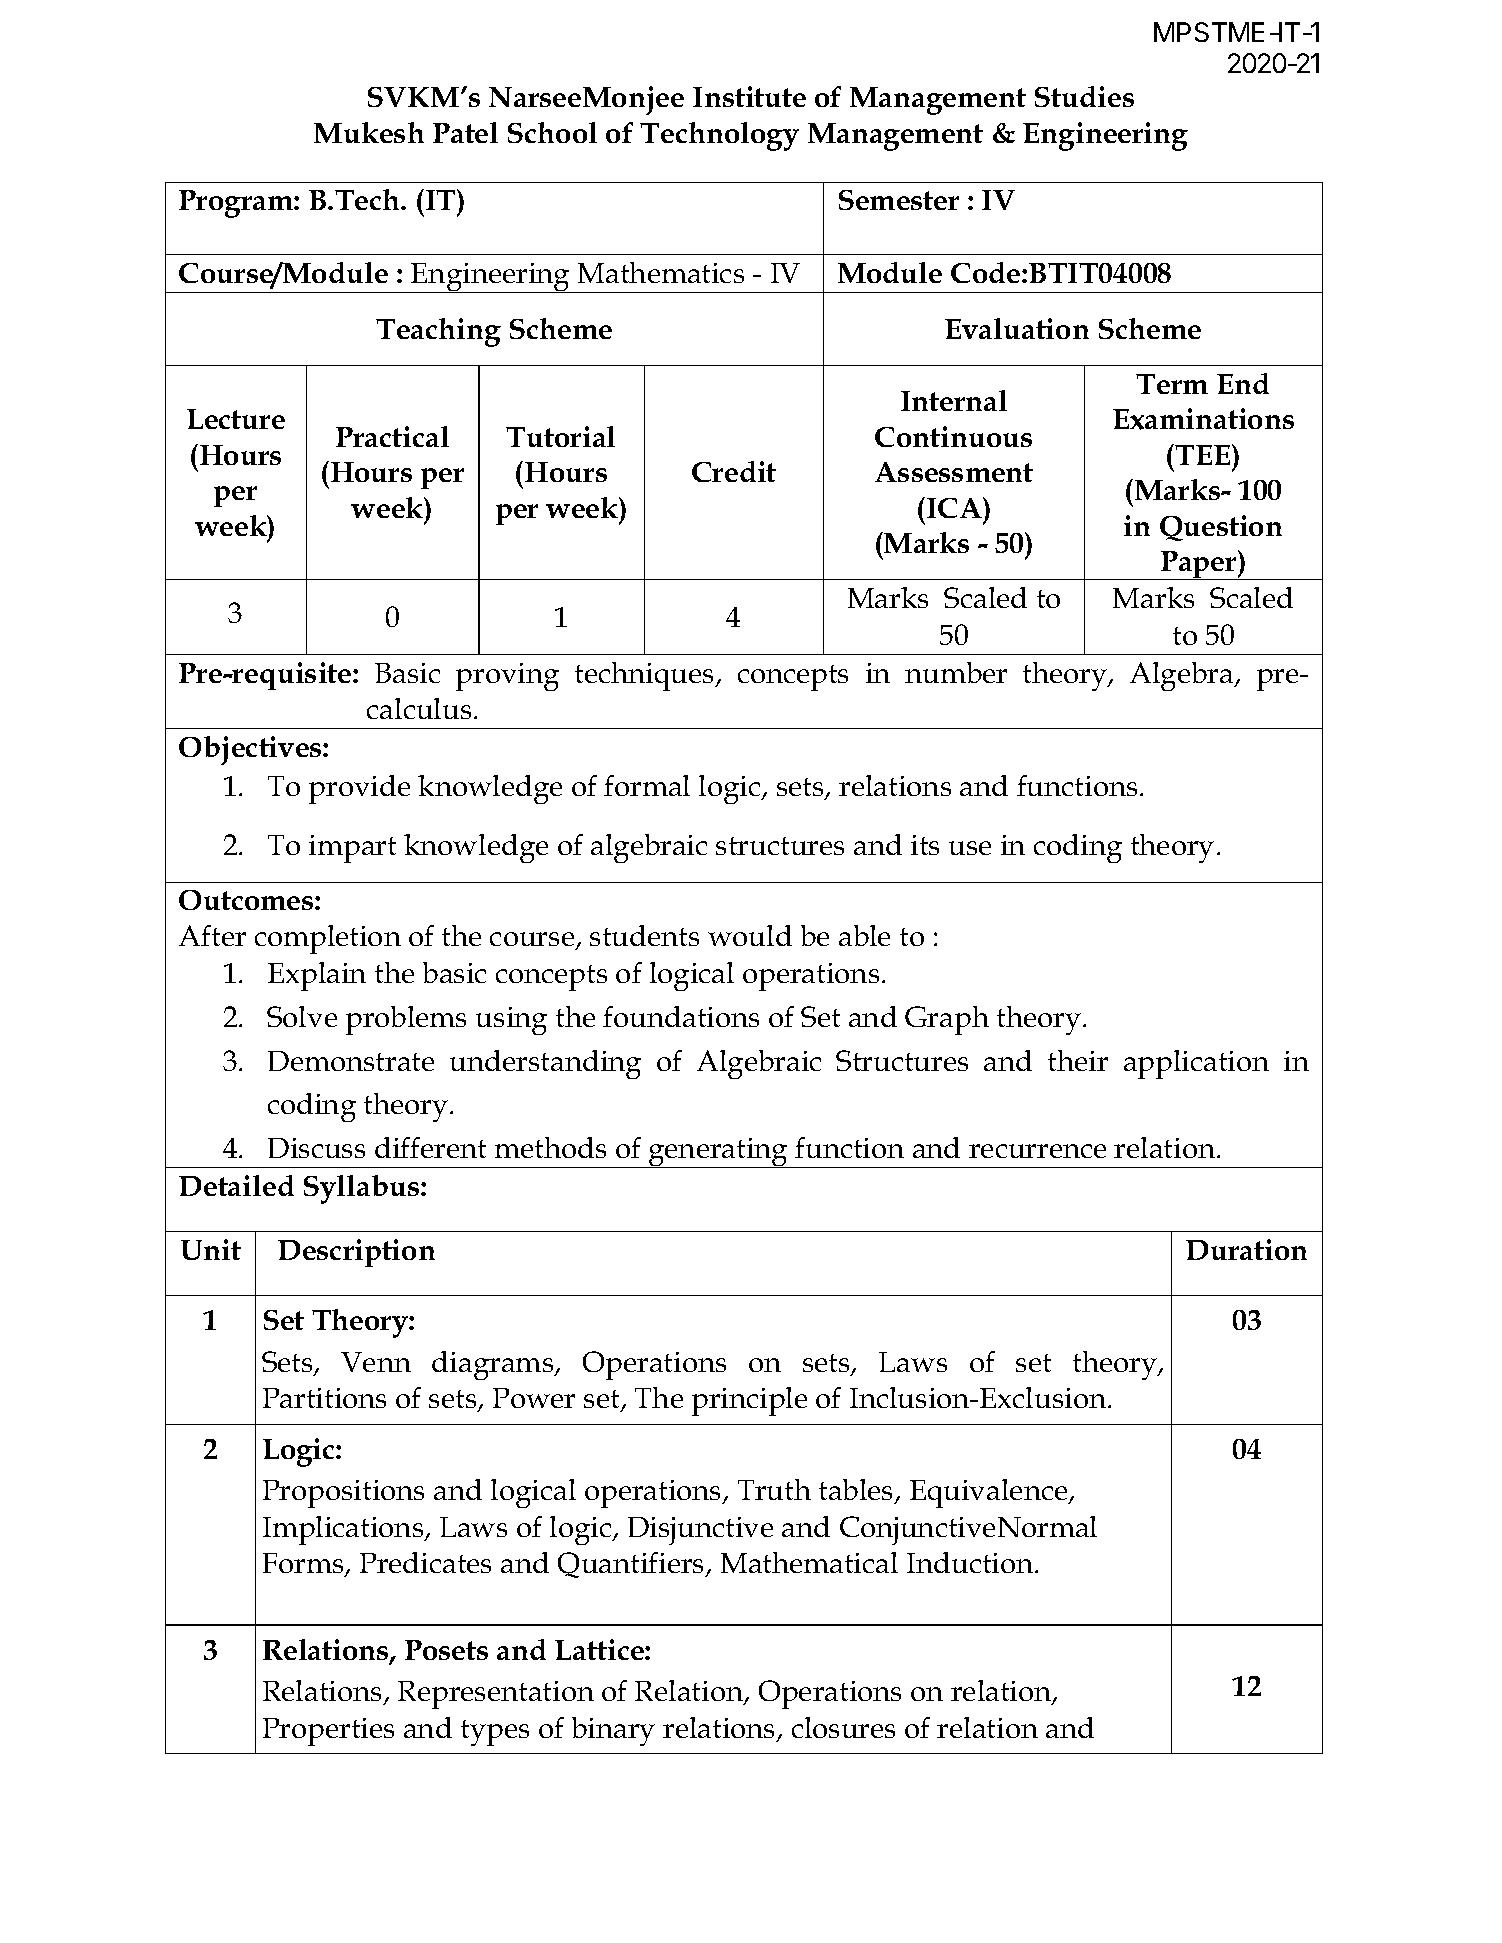 Image resolution: width=1502 pixels, height=1943 pixels. I want to click on Mukesh, so click(369, 132).
